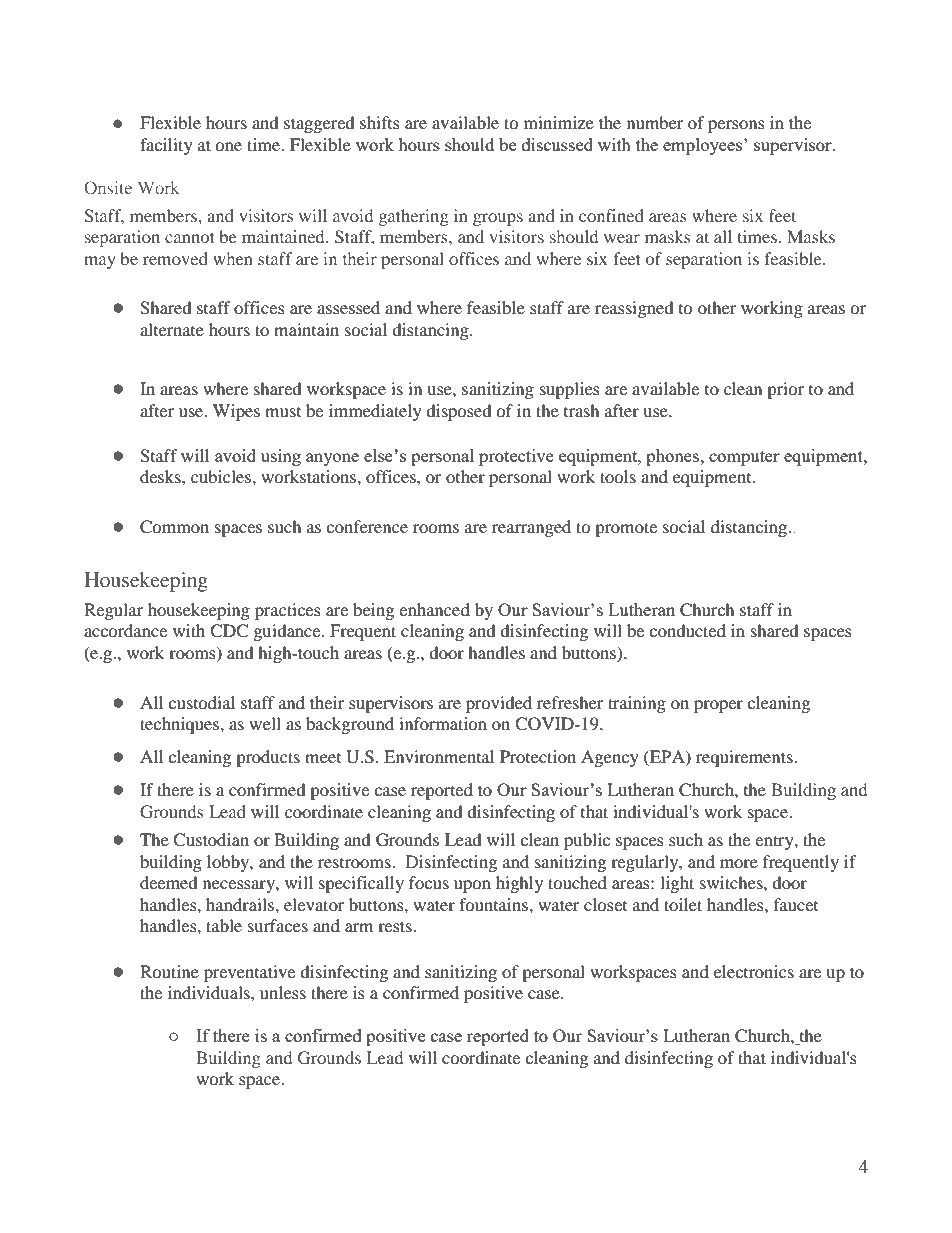 This screenshot has width=952, height=1233. I want to click on rests, so click(396, 926).
